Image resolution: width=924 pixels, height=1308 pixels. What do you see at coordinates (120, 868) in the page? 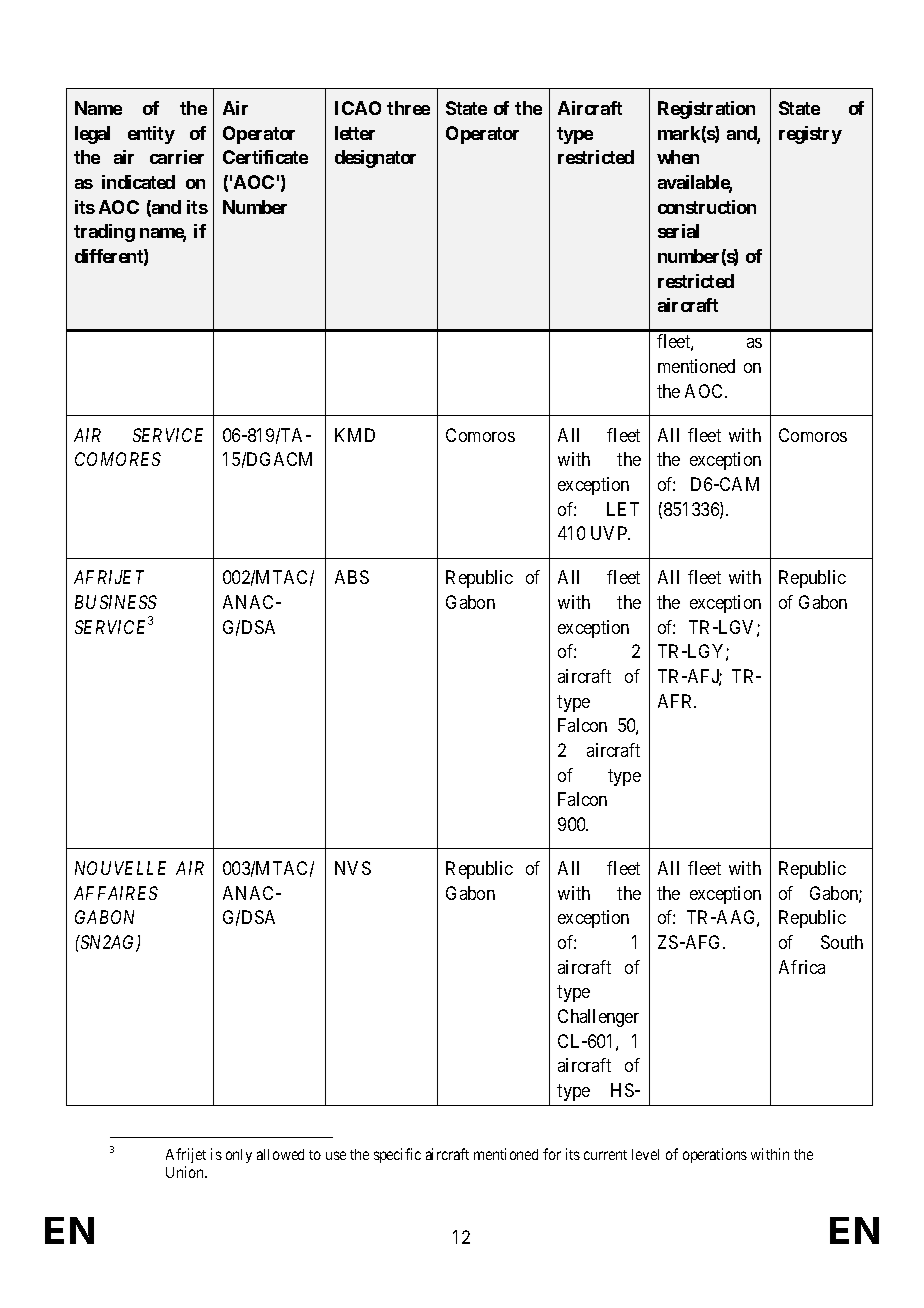
I see `NOUVELLE` at bounding box center [120, 868].
